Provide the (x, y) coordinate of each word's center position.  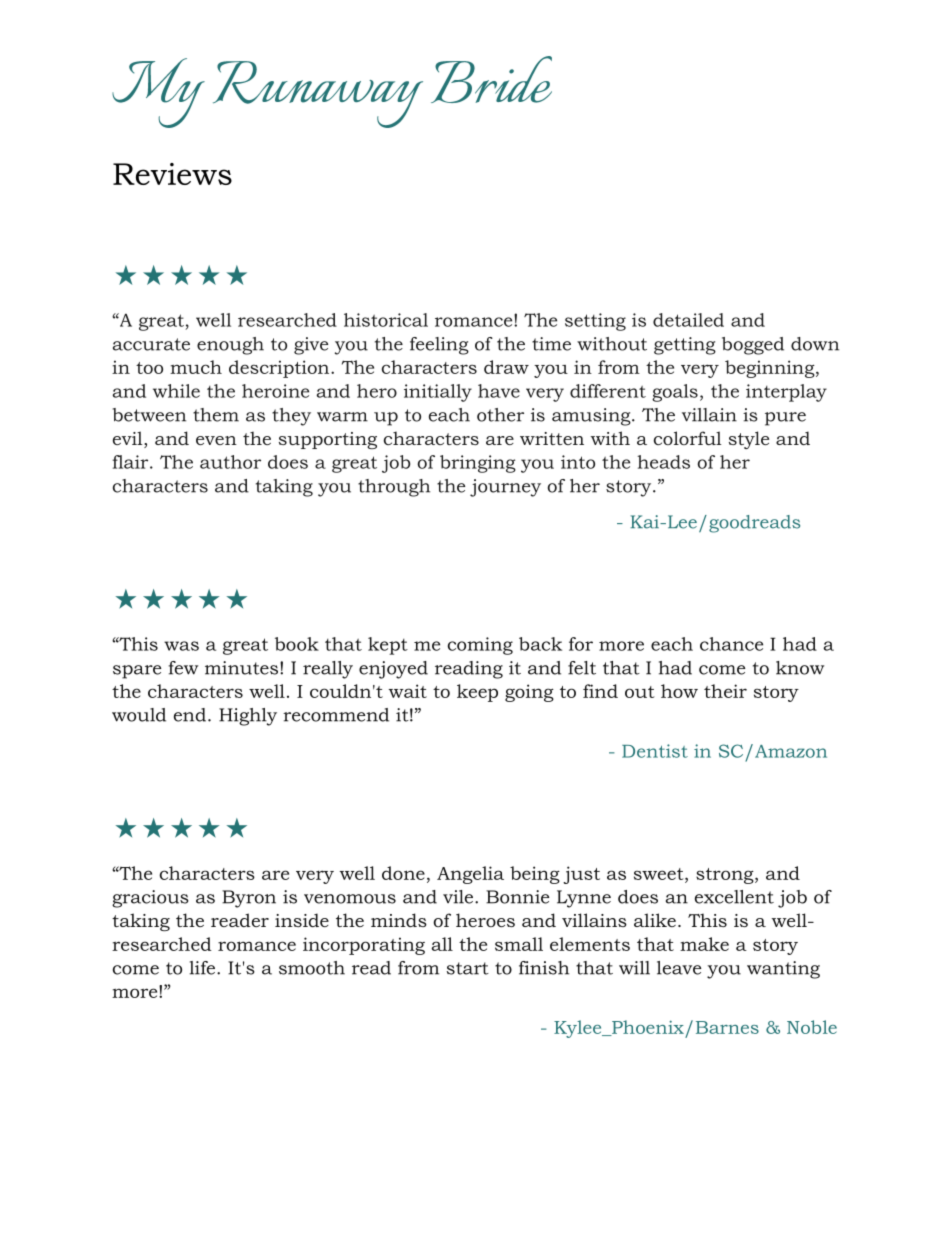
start (468, 968)
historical (386, 320)
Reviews (172, 174)
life (203, 968)
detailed (688, 320)
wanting (783, 970)
